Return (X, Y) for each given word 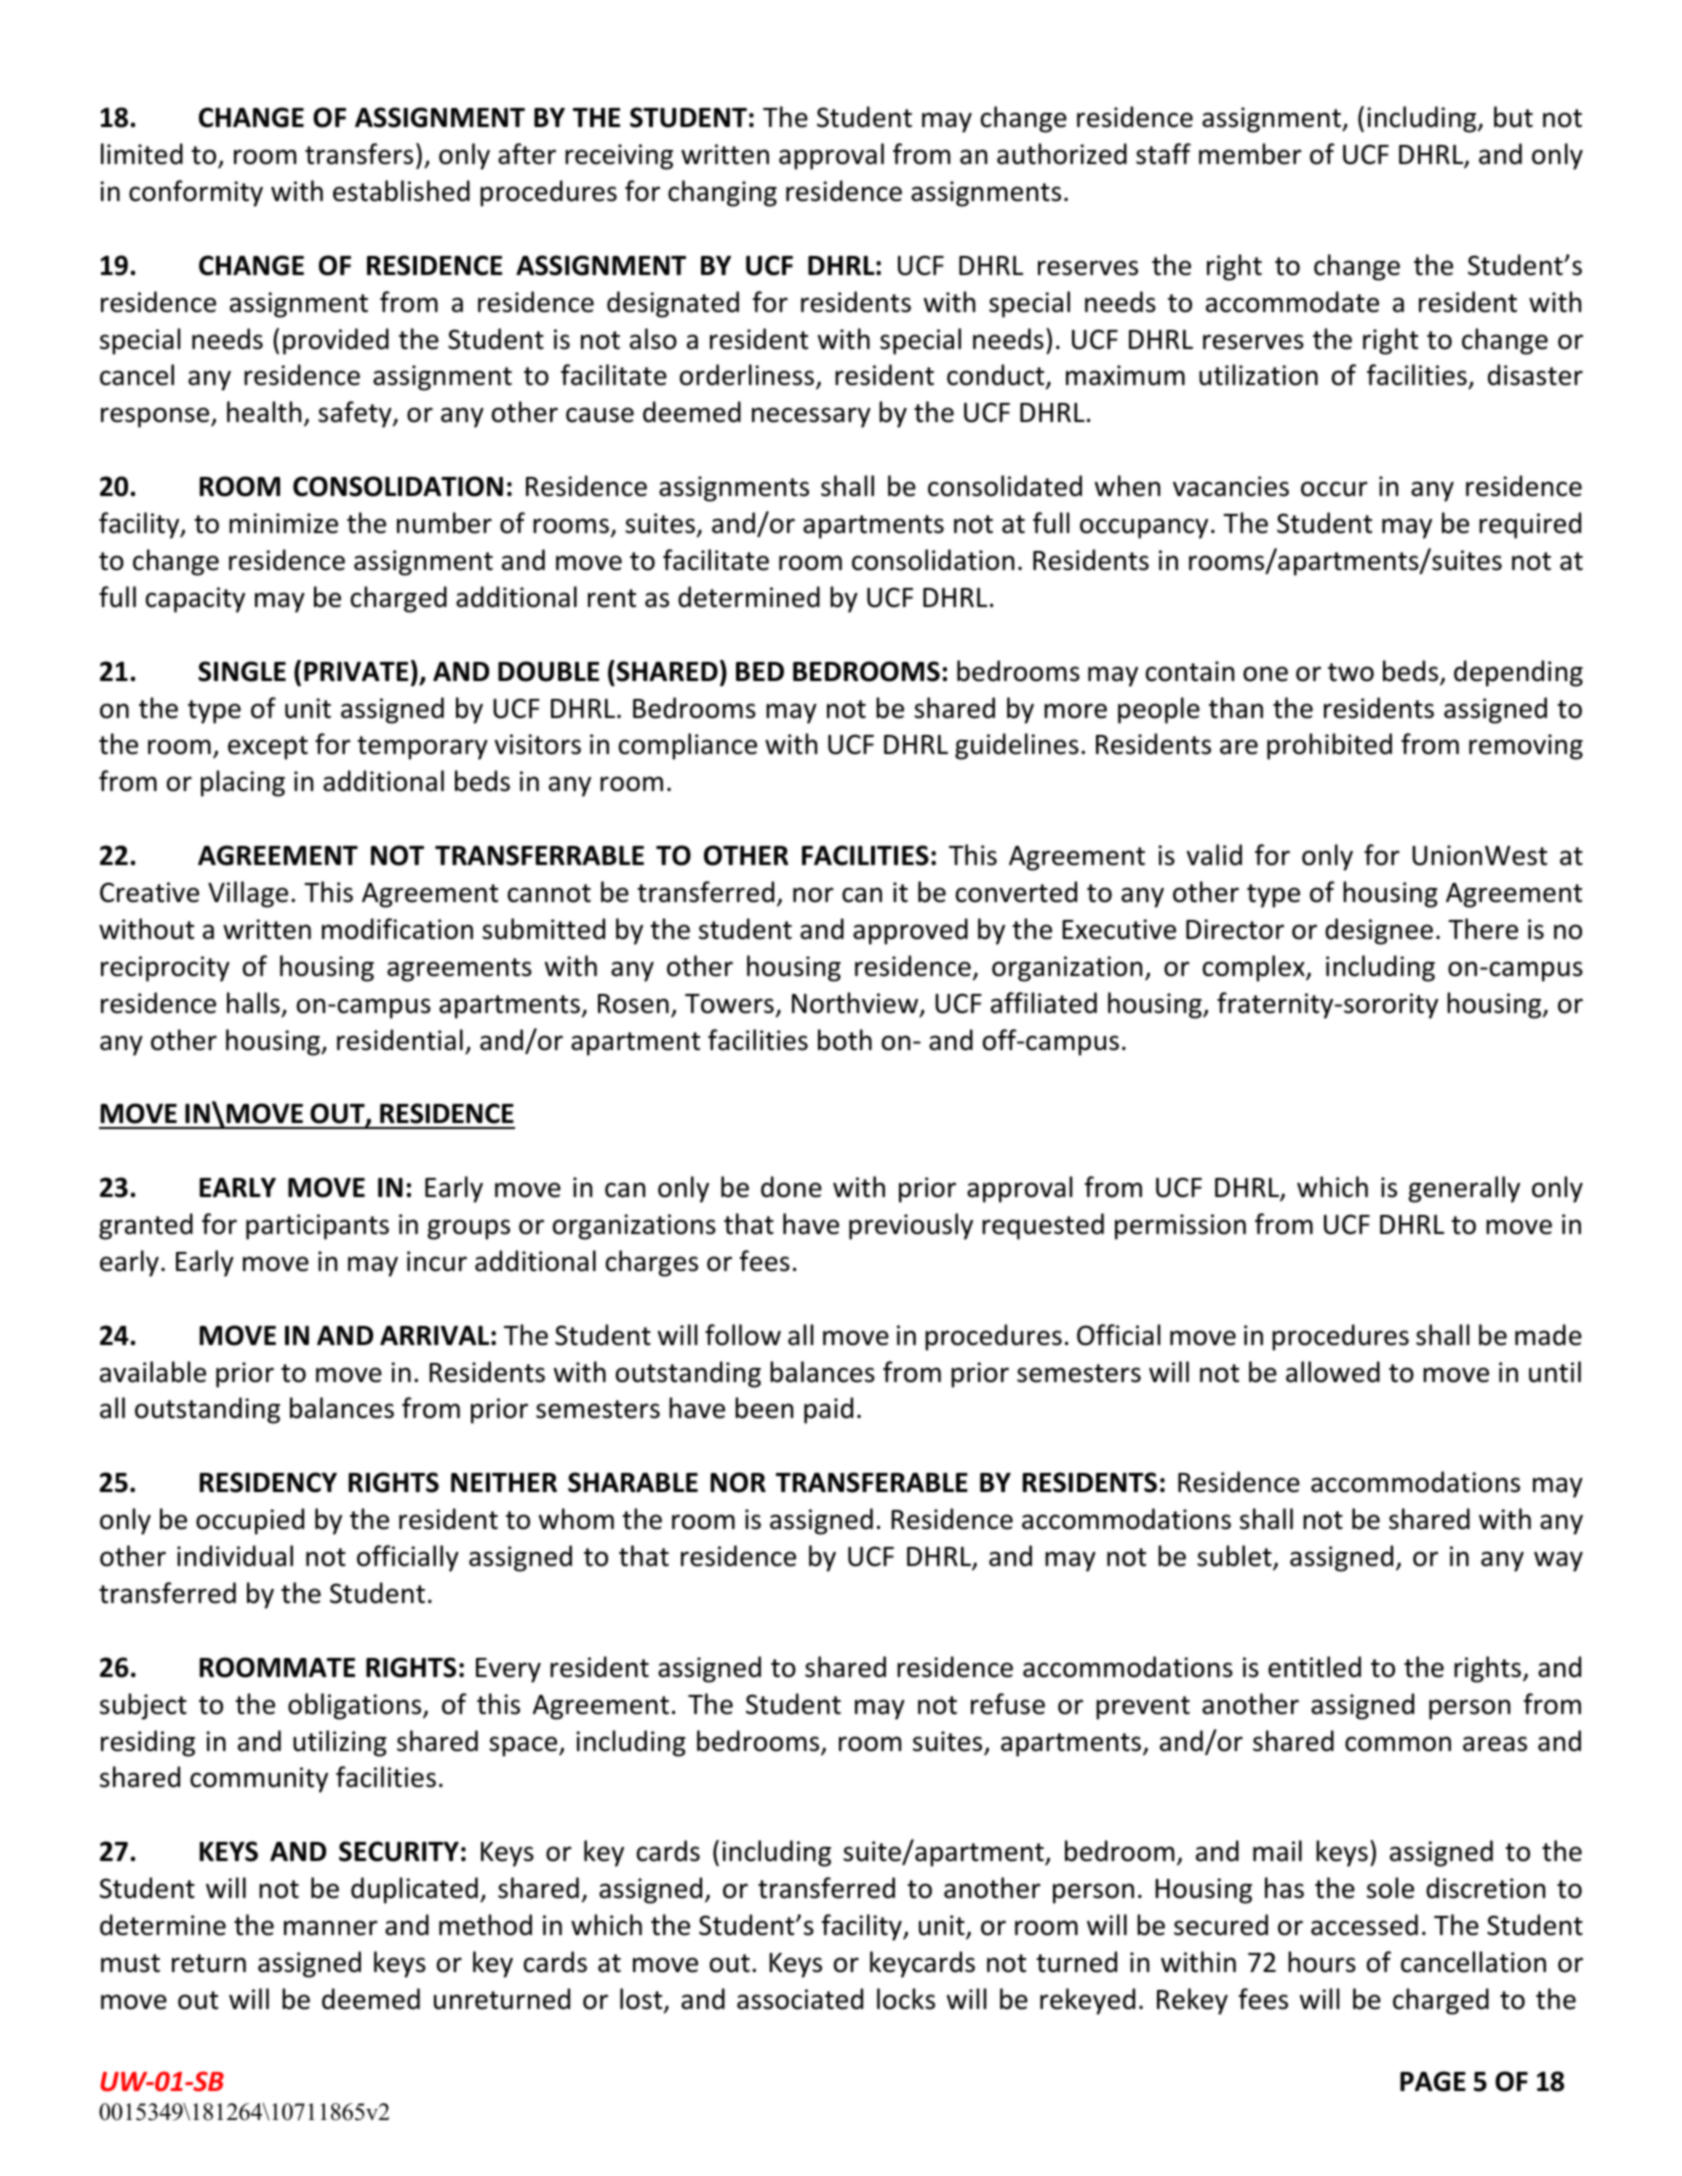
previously (911, 1226)
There (1483, 929)
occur (1334, 489)
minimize (283, 523)
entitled (1314, 1667)
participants (317, 1227)
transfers (359, 154)
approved (910, 931)
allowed (1333, 1372)
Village (248, 894)
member (1250, 154)
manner (331, 1928)
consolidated (1005, 486)
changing (722, 193)
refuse (1008, 1704)
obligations (356, 1706)
